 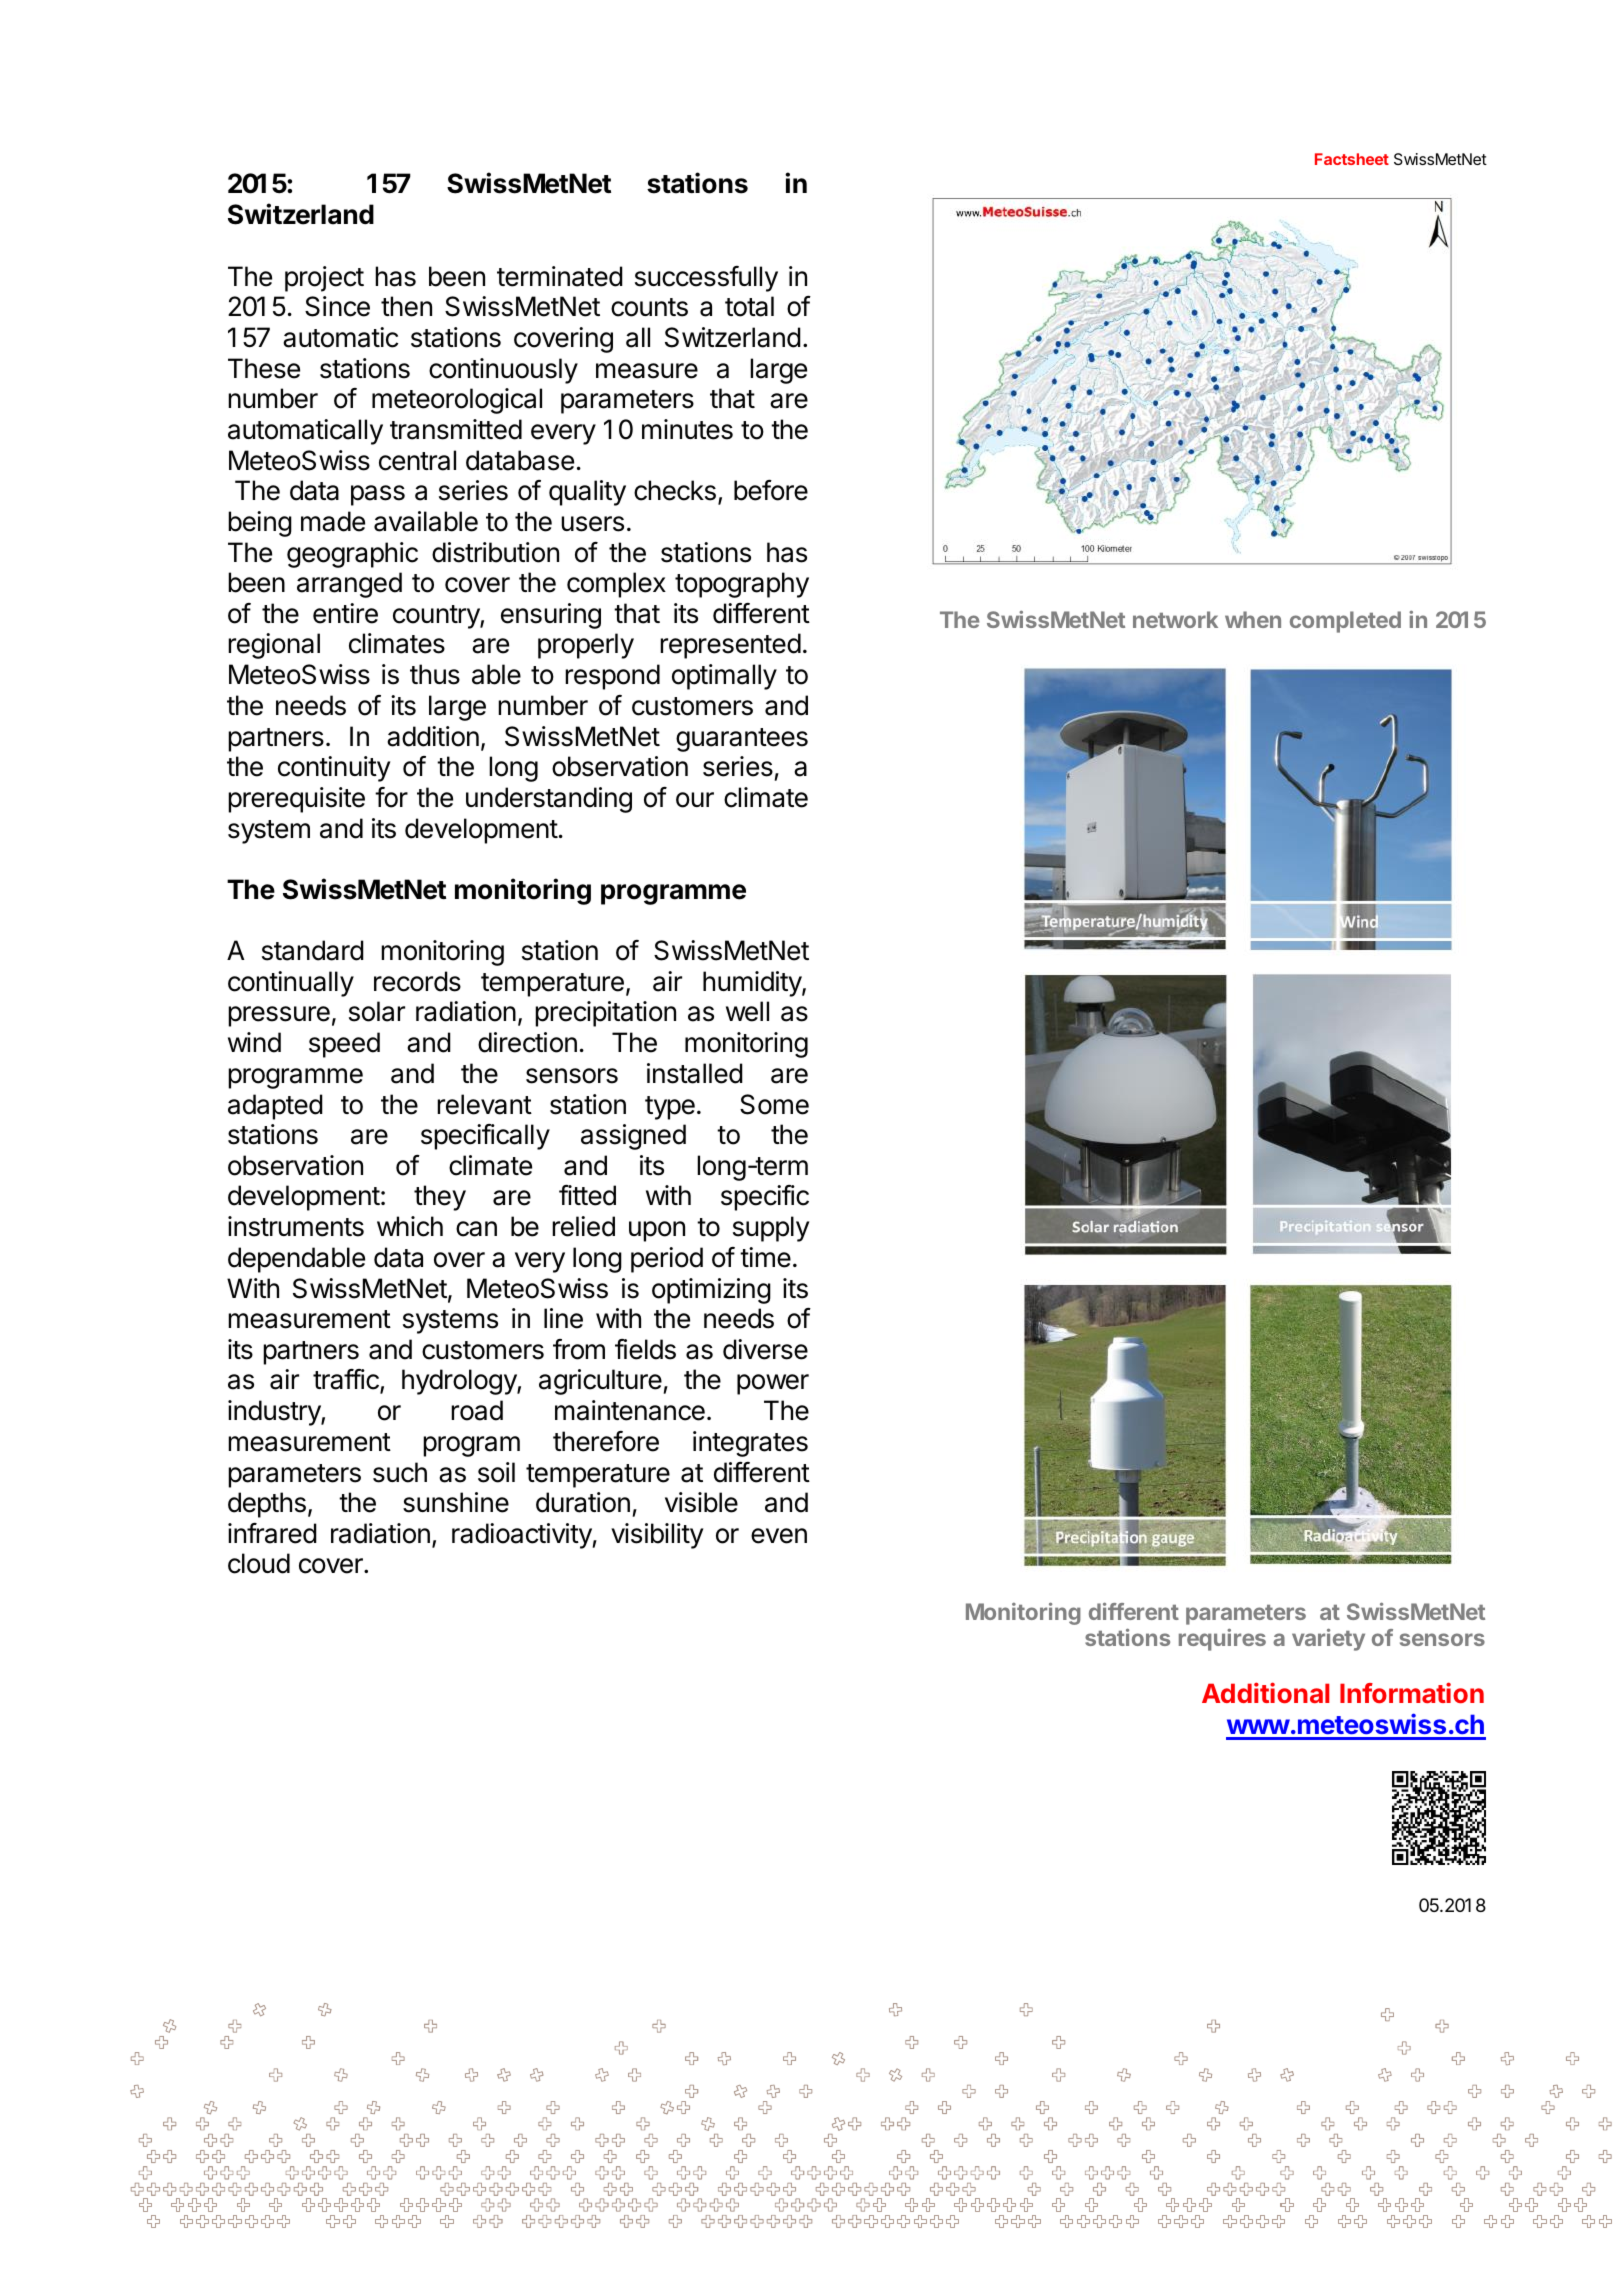 What do you see at coordinates (749, 306) in the image?
I see `total` at bounding box center [749, 306].
